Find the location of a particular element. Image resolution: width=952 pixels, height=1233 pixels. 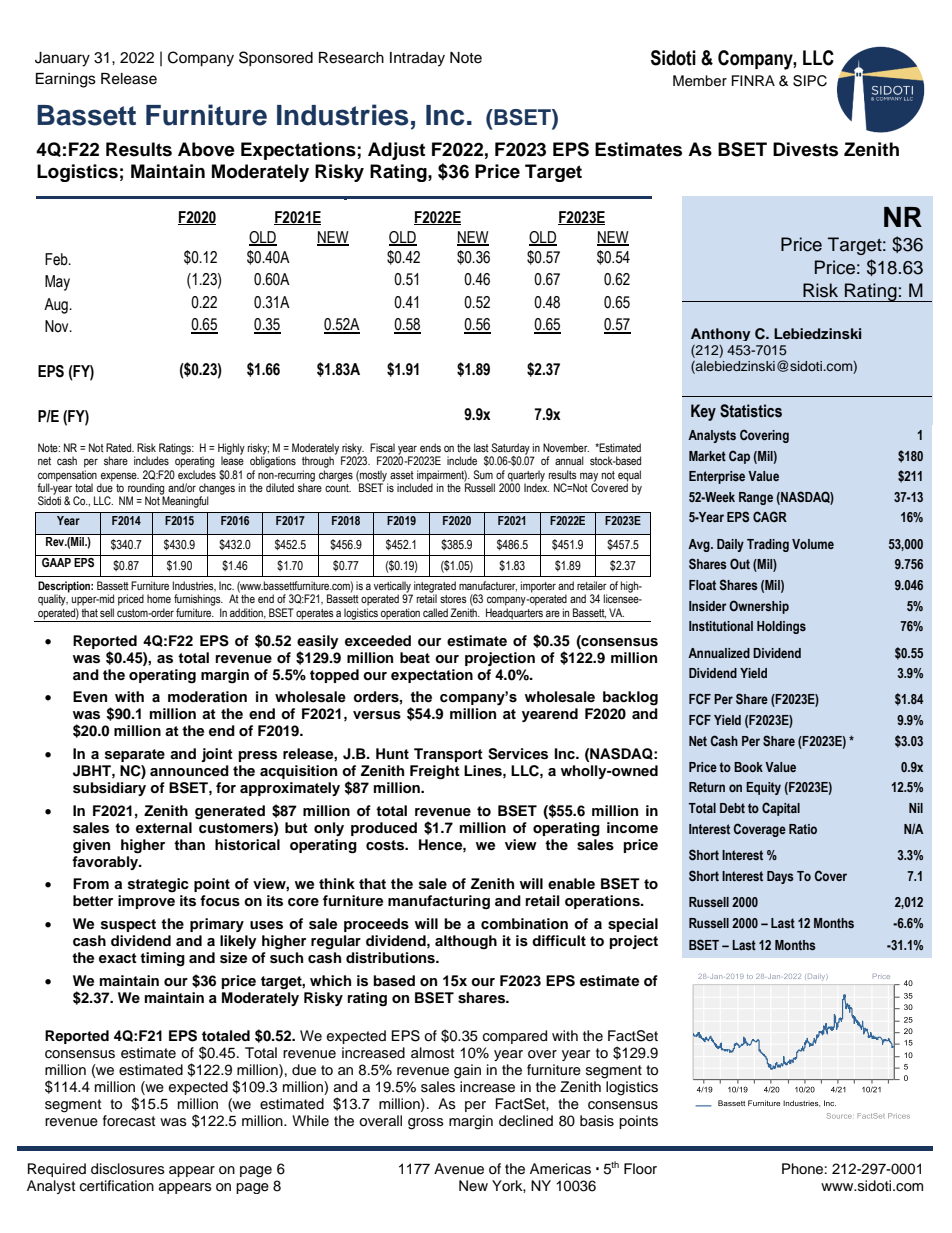

Intraday is located at coordinates (417, 59).
